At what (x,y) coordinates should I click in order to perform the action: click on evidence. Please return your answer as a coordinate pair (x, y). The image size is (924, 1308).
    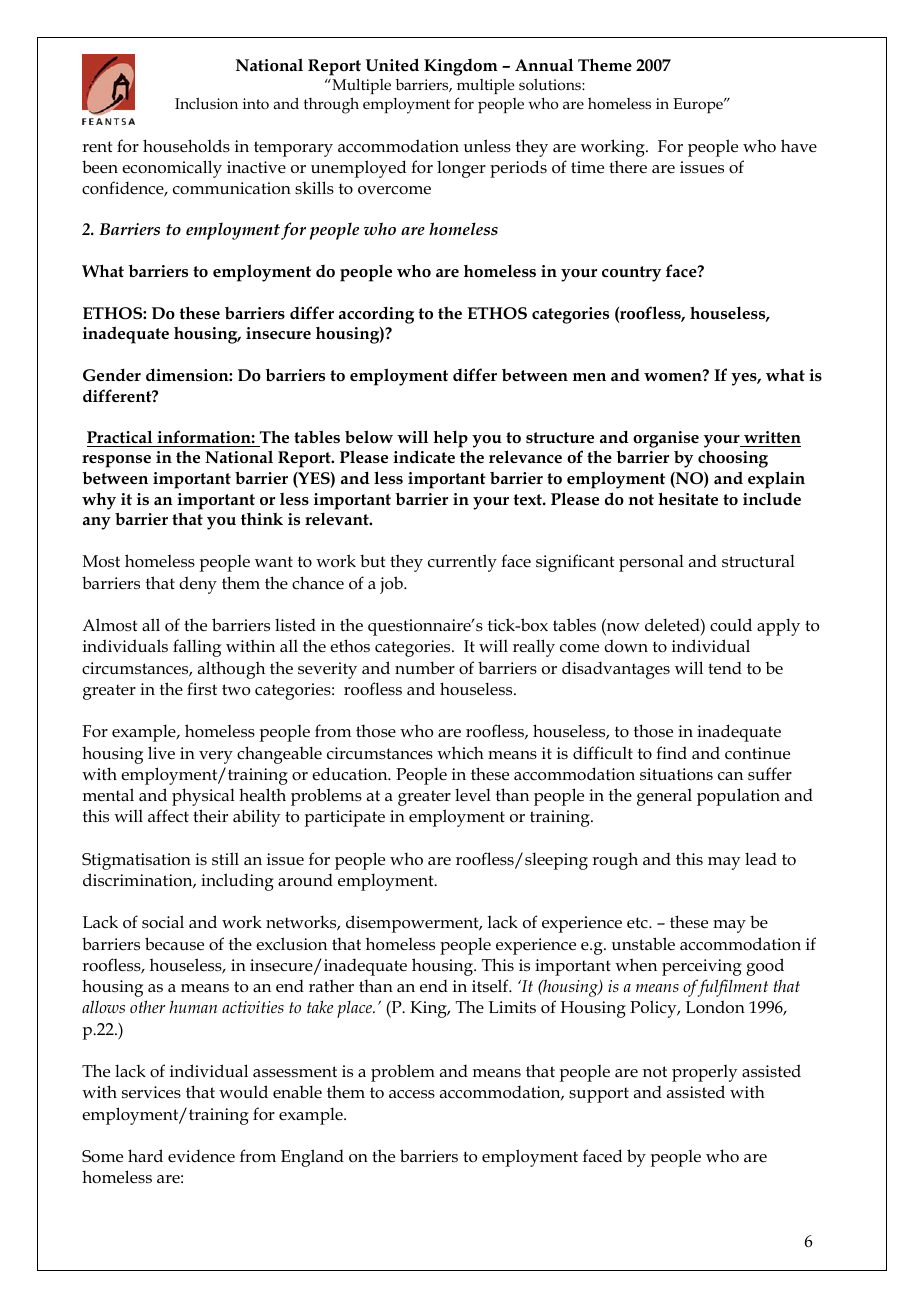
    Looking at the image, I should click on (201, 1156).
